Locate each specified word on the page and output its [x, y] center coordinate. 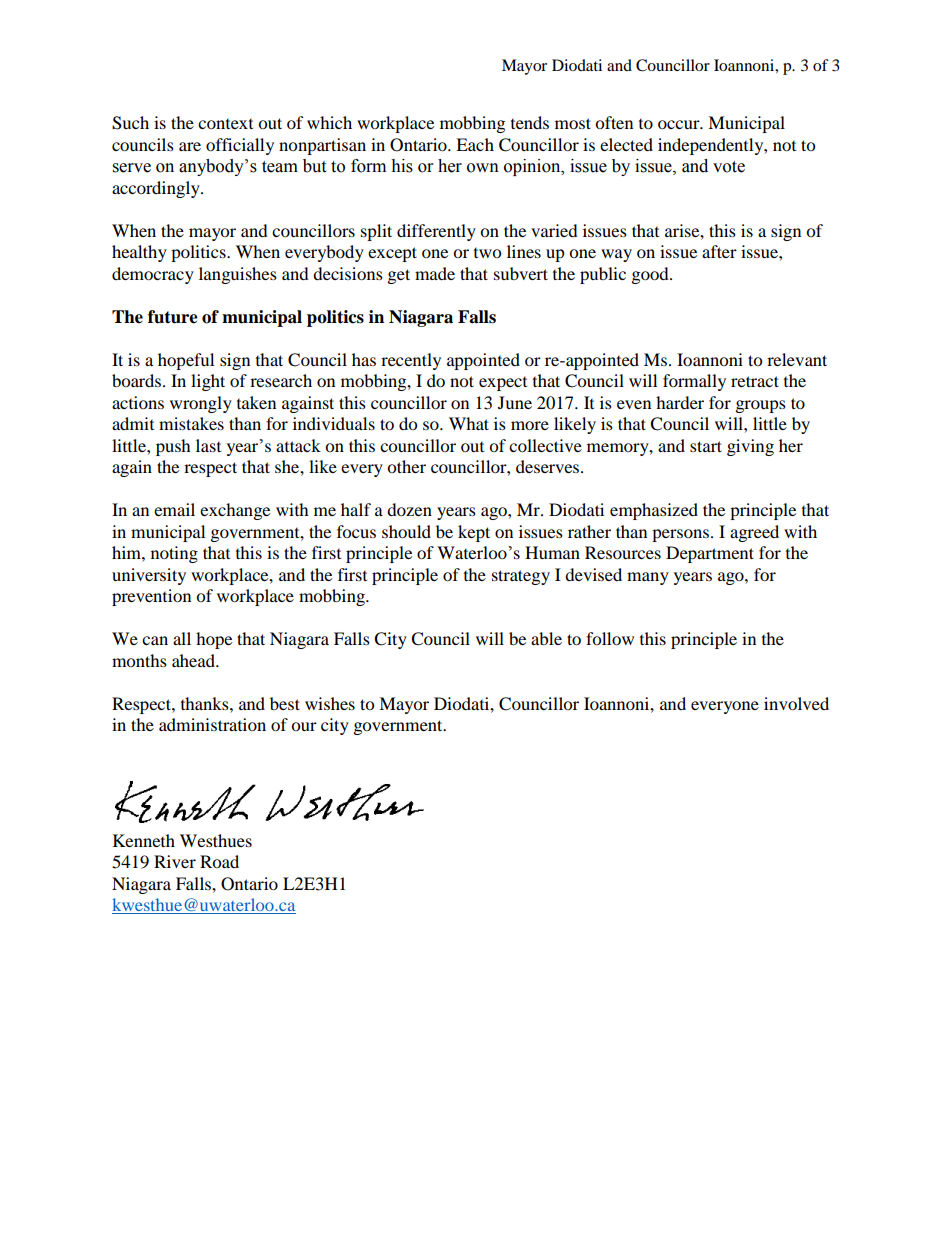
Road [219, 861]
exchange [235, 511]
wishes [330, 703]
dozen [409, 509]
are [190, 146]
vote [729, 167]
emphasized [654, 511]
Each [475, 144]
